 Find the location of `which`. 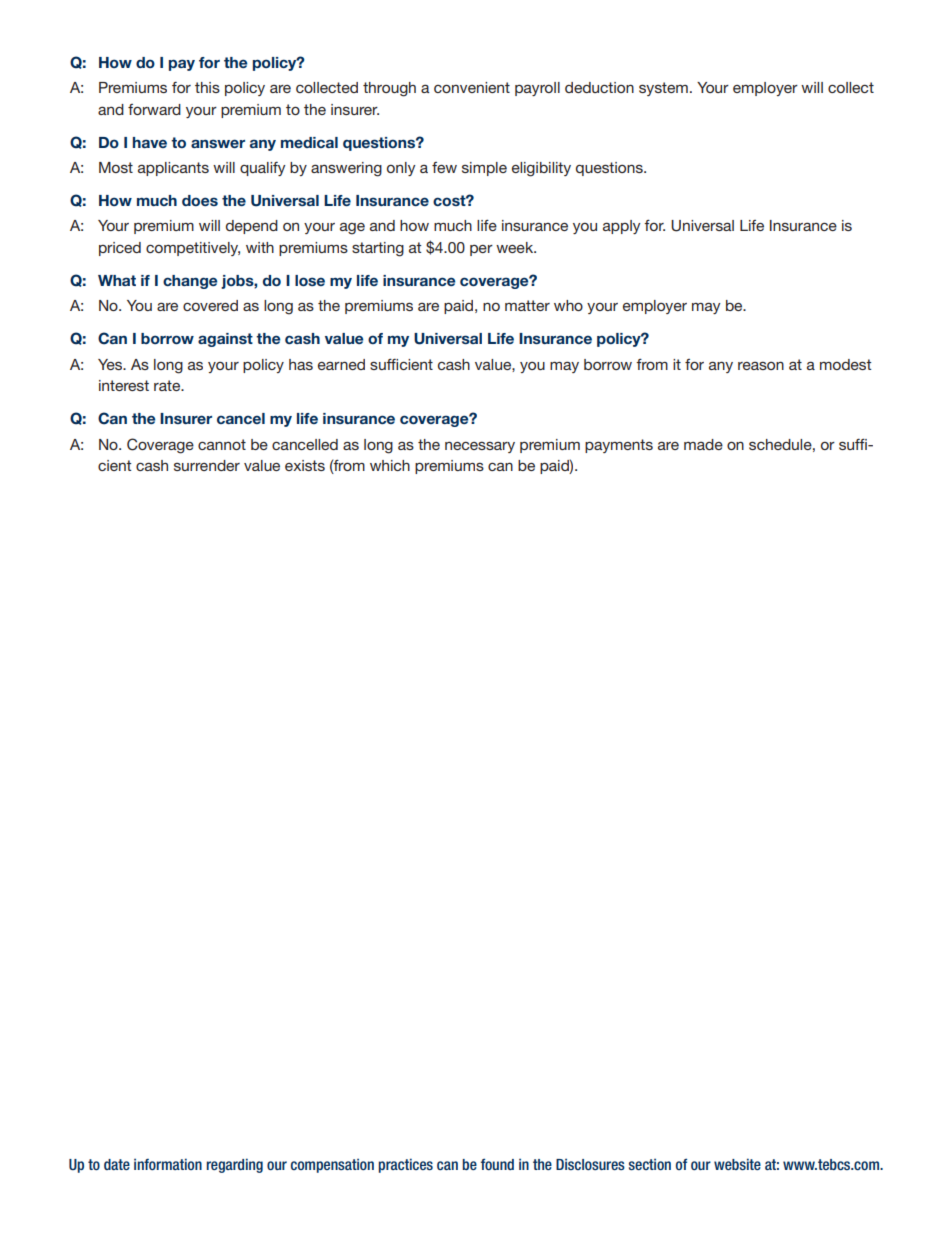

which is located at coordinates (390, 465).
